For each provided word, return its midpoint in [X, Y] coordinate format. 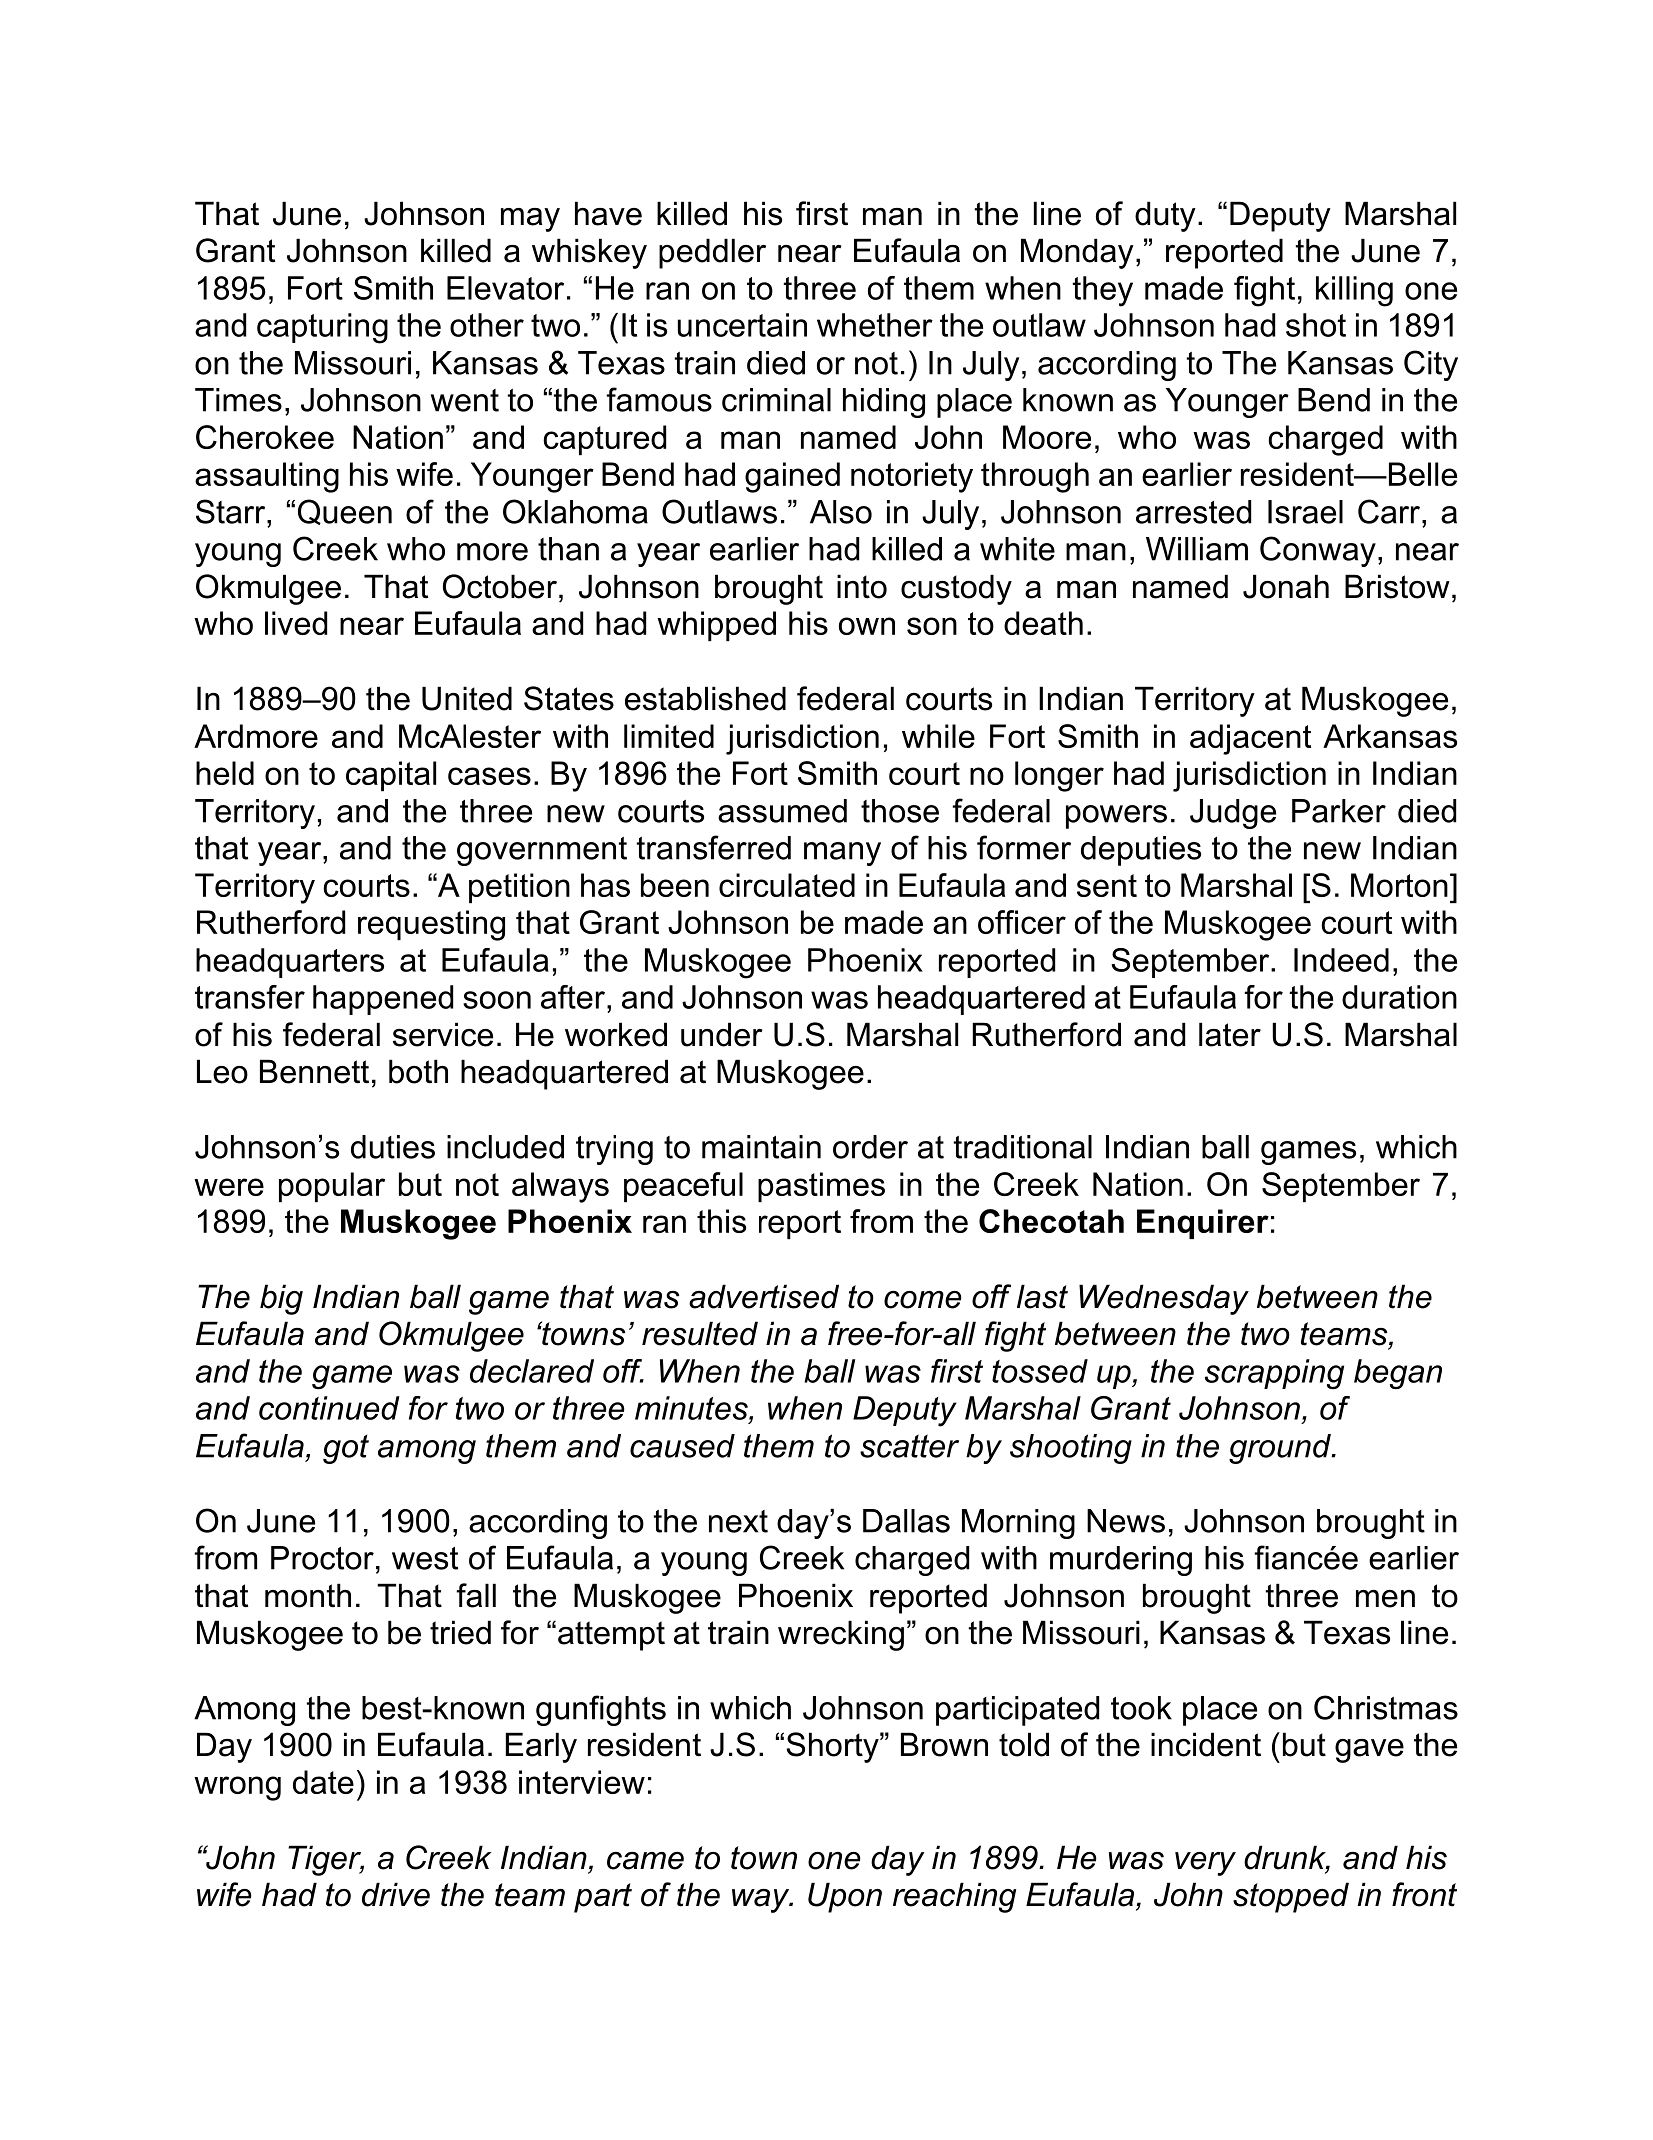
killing [1354, 291]
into [862, 586]
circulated [787, 885]
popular [332, 1187]
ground [1281, 1449]
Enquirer [1203, 1224]
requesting [431, 925]
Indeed [1341, 960]
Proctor [322, 1558]
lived [296, 623]
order [870, 1147]
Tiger [326, 1860]
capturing [322, 328]
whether [875, 325]
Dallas [906, 1521]
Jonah [1286, 586]
